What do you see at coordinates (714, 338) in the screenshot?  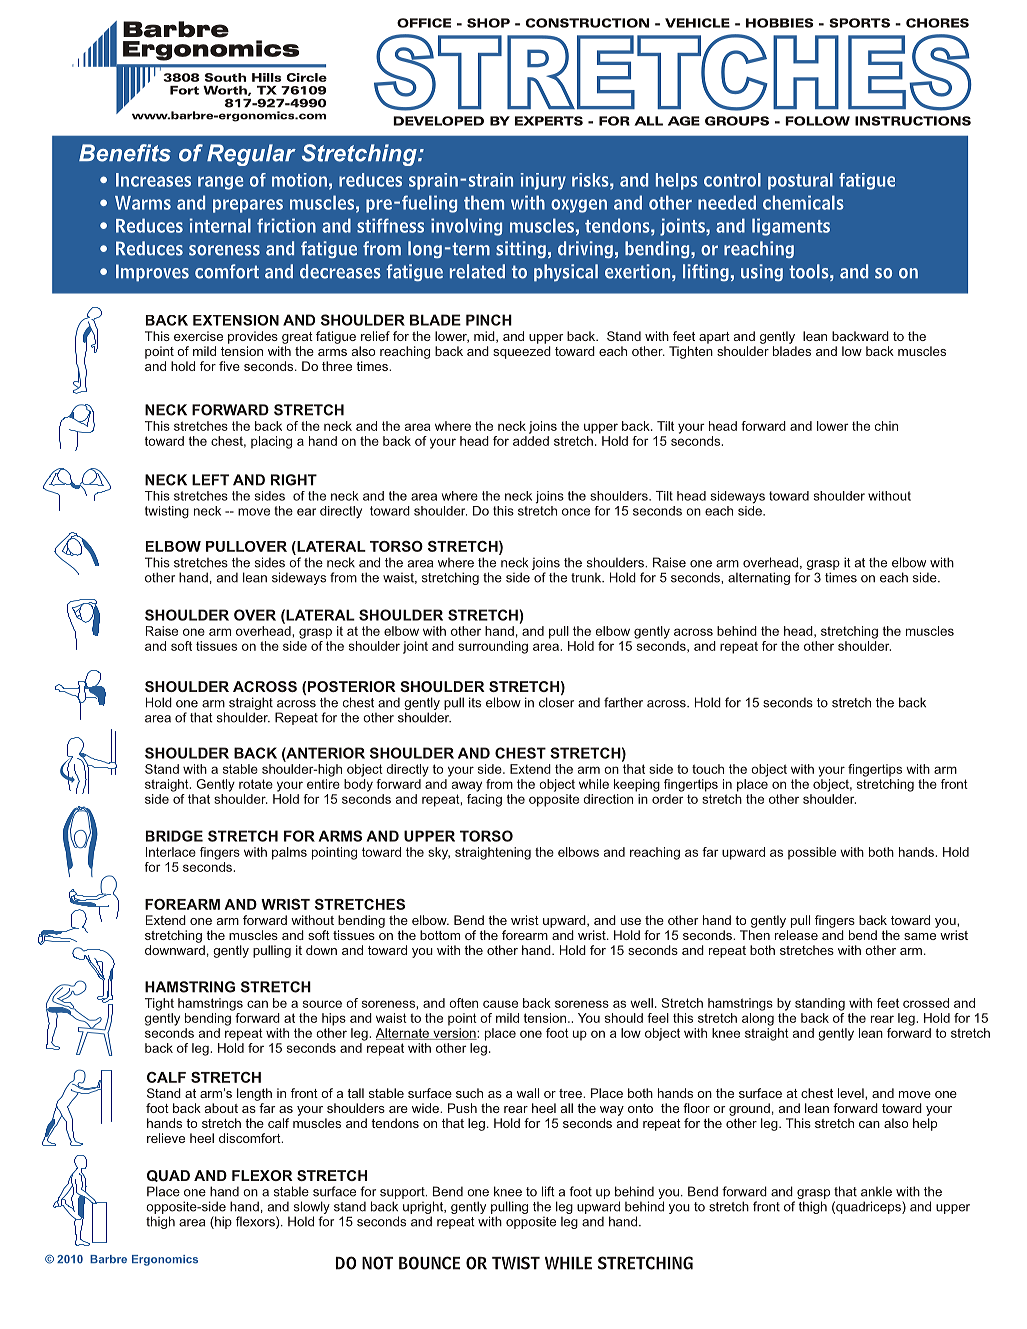 I see `apart` at bounding box center [714, 338].
